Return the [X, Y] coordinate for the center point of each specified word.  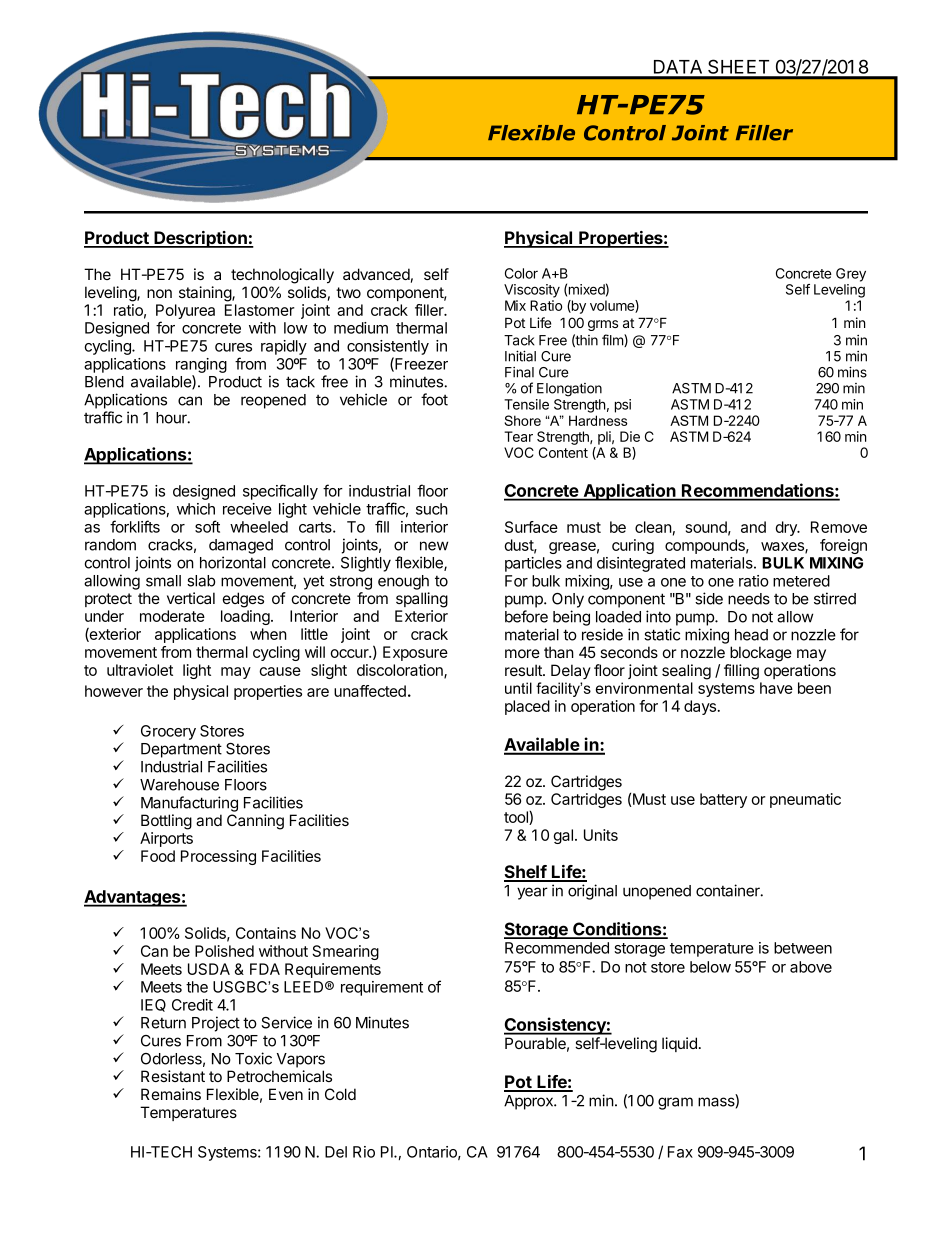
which [196, 509]
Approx [529, 1102]
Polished [224, 951]
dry [787, 528]
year [532, 893]
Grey [851, 275]
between [803, 948]
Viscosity [532, 291]
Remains [171, 1094]
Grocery [168, 732]
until [518, 688]
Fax [680, 1152]
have [776, 688]
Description [200, 239]
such [432, 509]
